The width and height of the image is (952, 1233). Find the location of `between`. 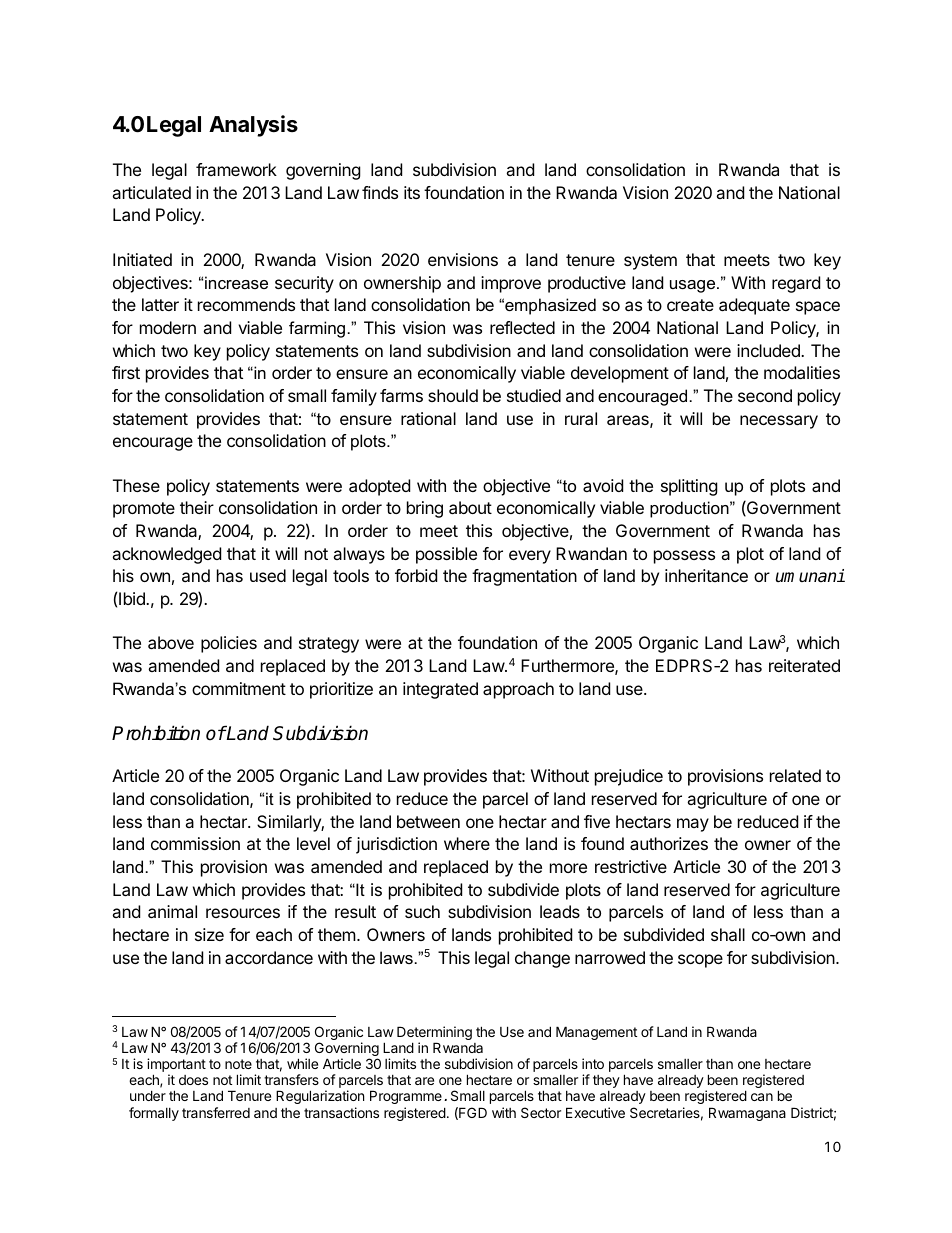

between is located at coordinates (428, 821).
